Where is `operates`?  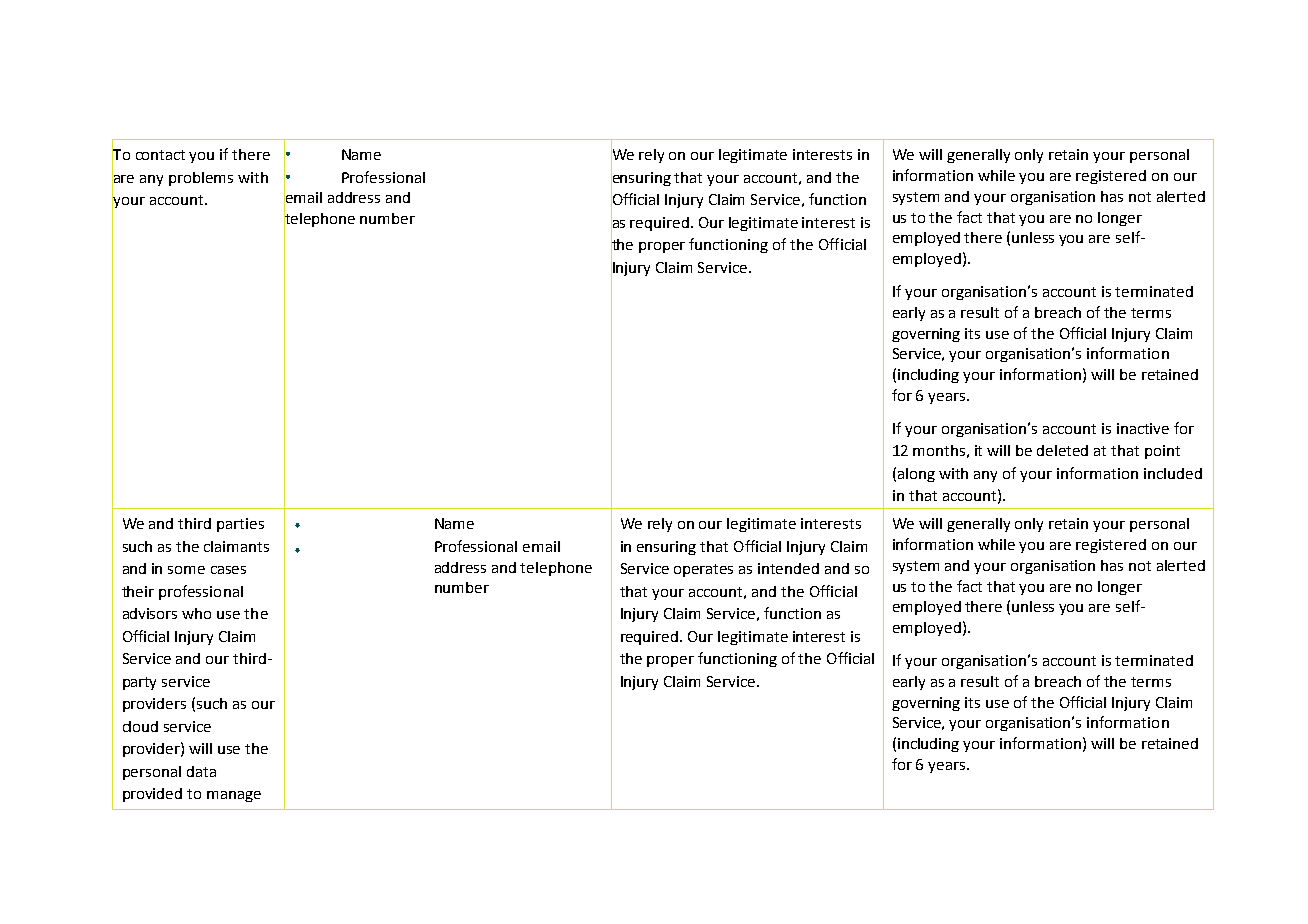
operates is located at coordinates (703, 570).
